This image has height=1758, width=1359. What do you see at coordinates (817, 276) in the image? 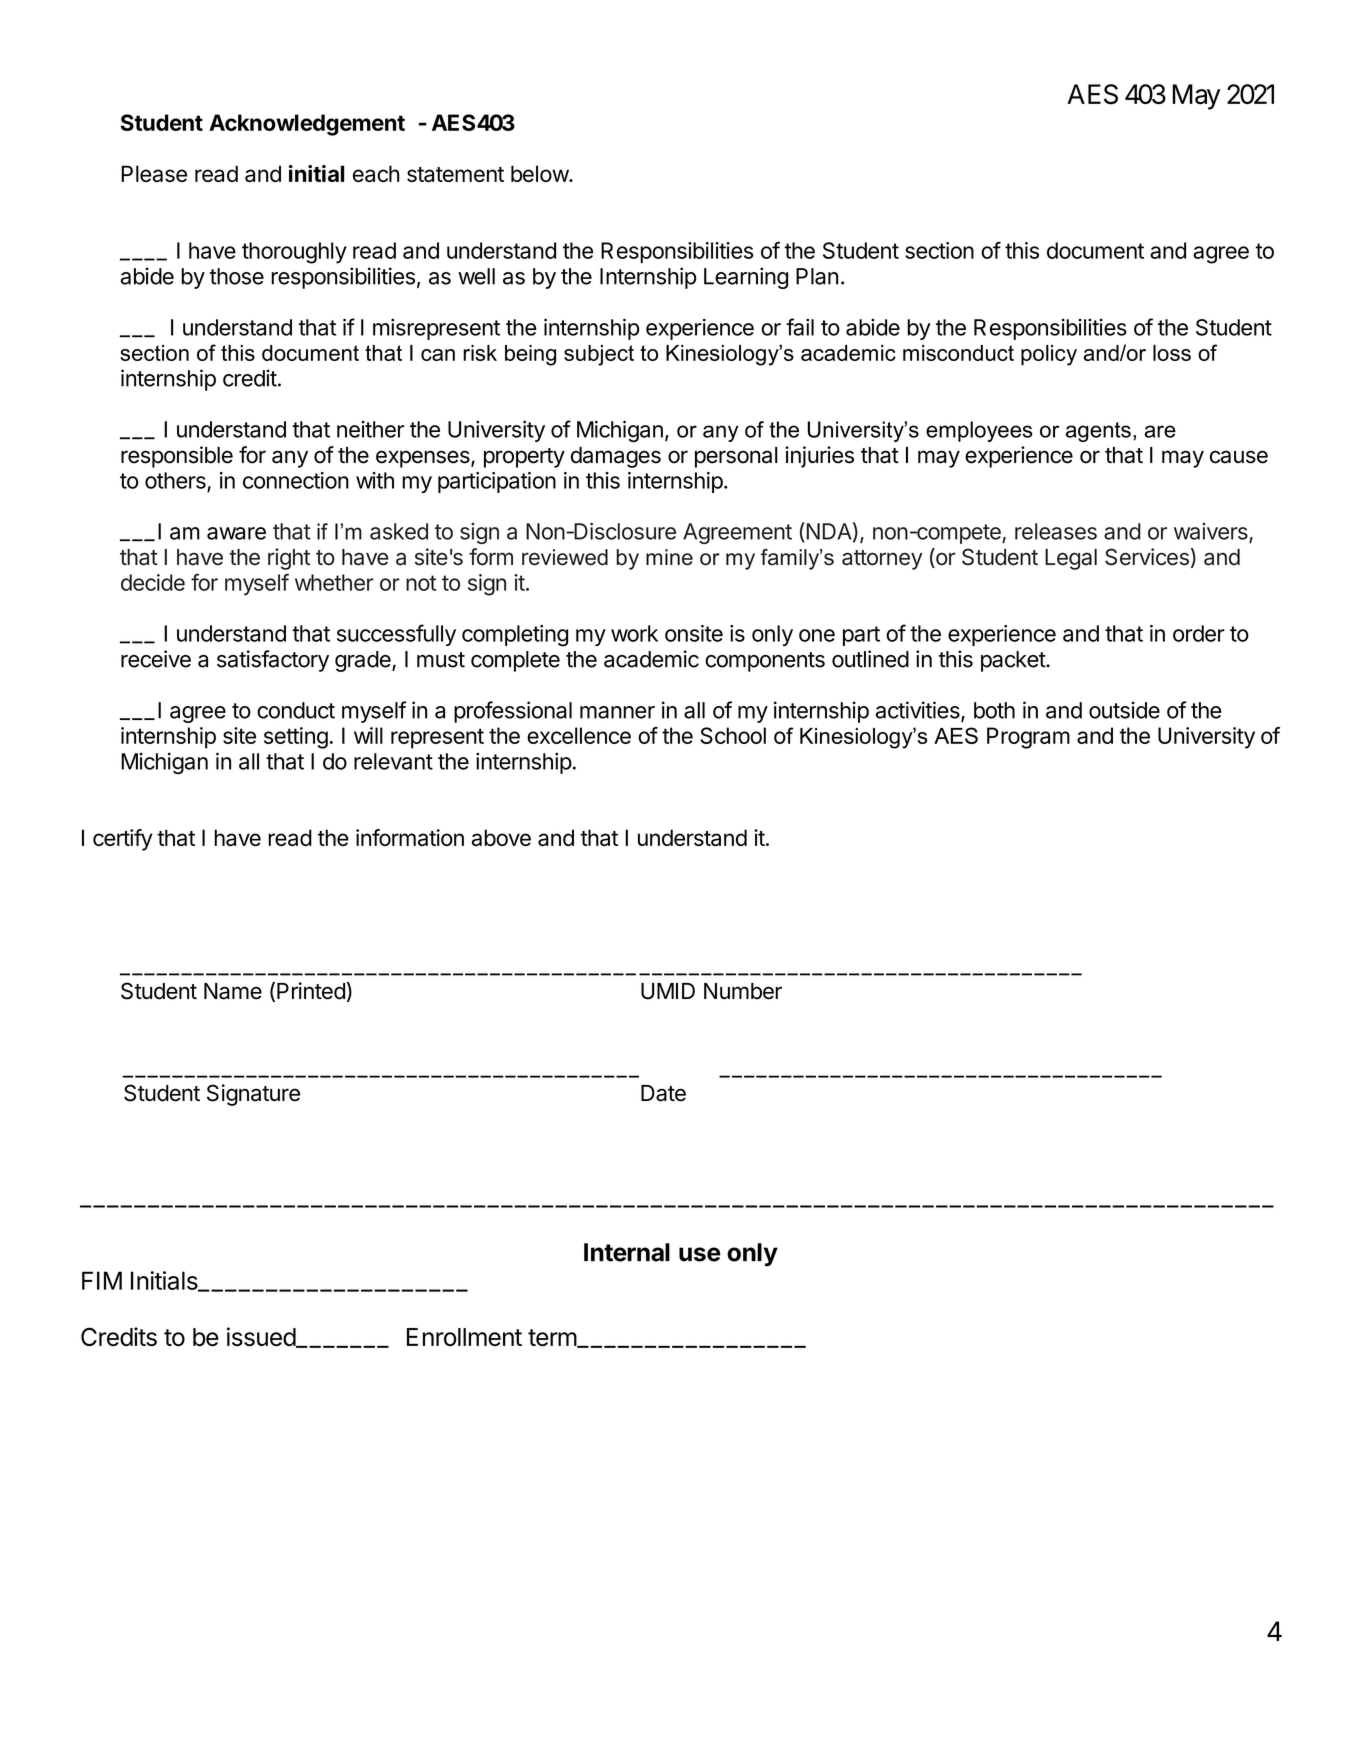
I see `Plan` at bounding box center [817, 276].
